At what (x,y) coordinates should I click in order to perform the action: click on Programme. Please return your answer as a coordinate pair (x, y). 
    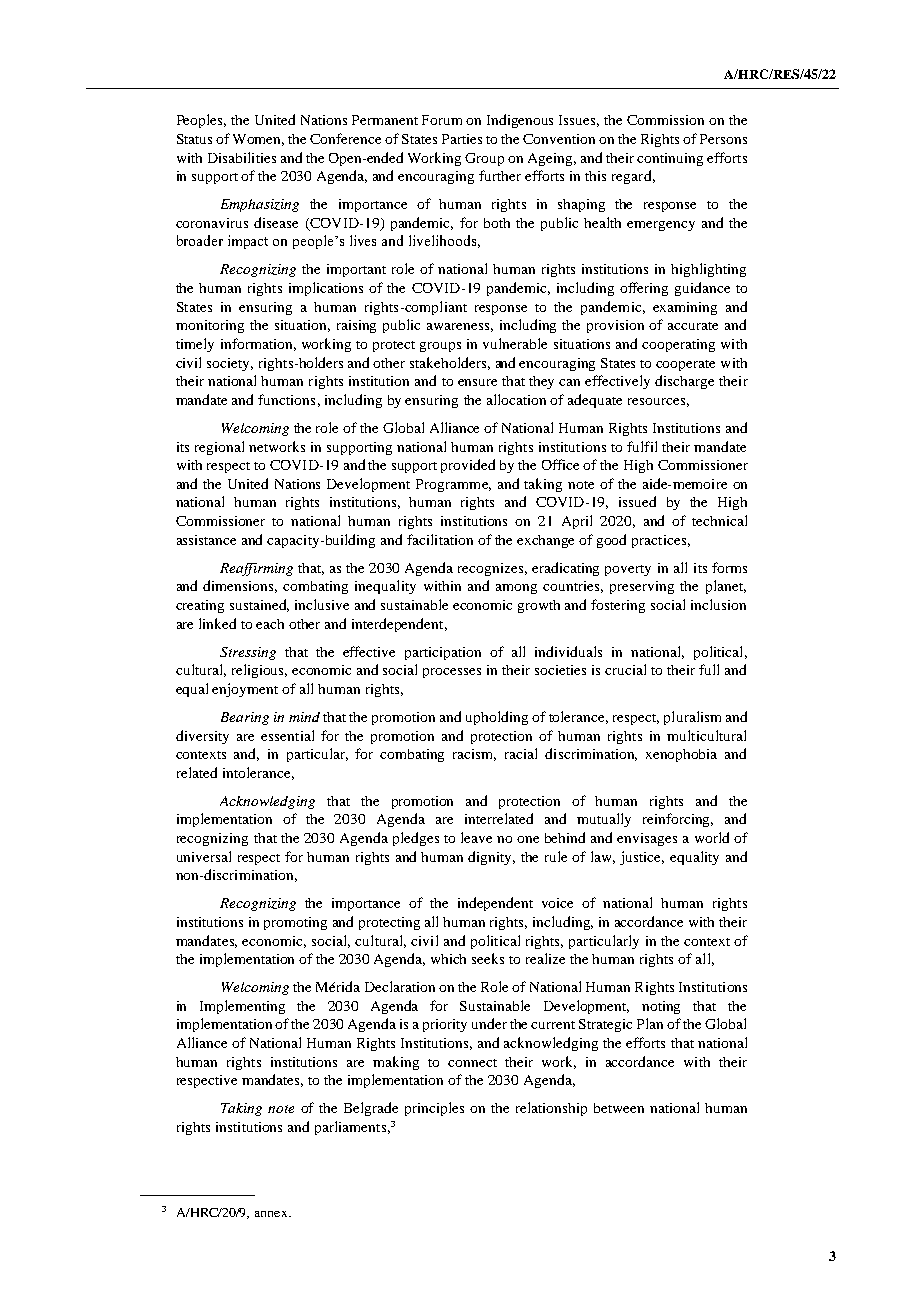
    Looking at the image, I should click on (453, 485).
